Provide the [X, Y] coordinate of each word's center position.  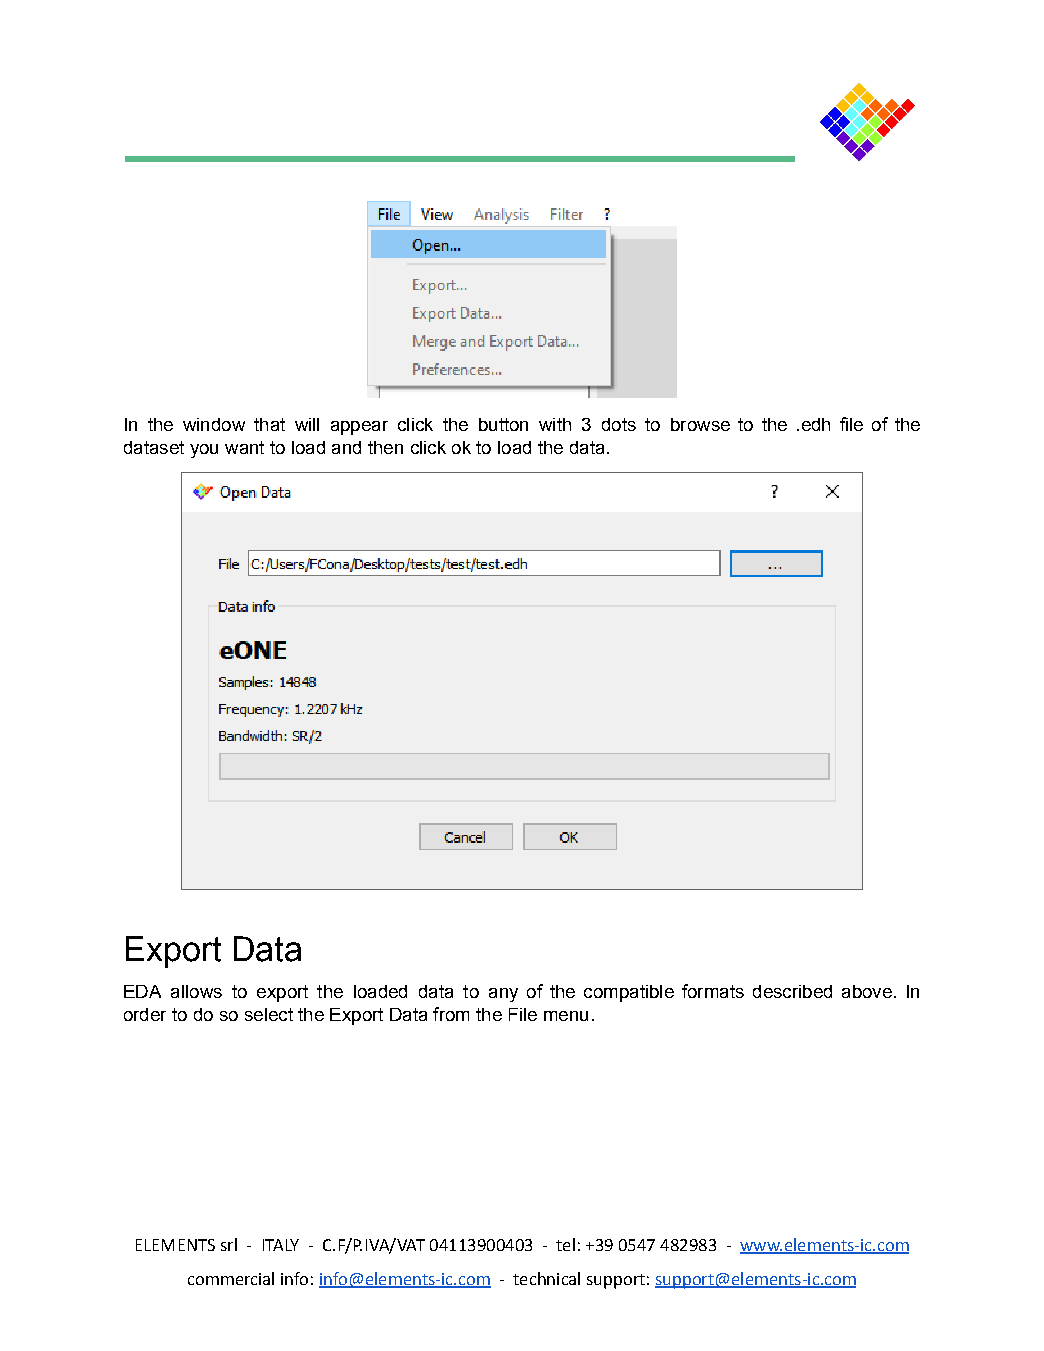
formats [713, 991]
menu [566, 1016]
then [385, 447]
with [555, 424]
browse [700, 424]
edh [816, 424]
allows [196, 991]
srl [229, 1244]
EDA [142, 991]
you [204, 451]
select [269, 1014]
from [451, 1014]
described [792, 991]
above [867, 991]
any [503, 995]
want [244, 447]
